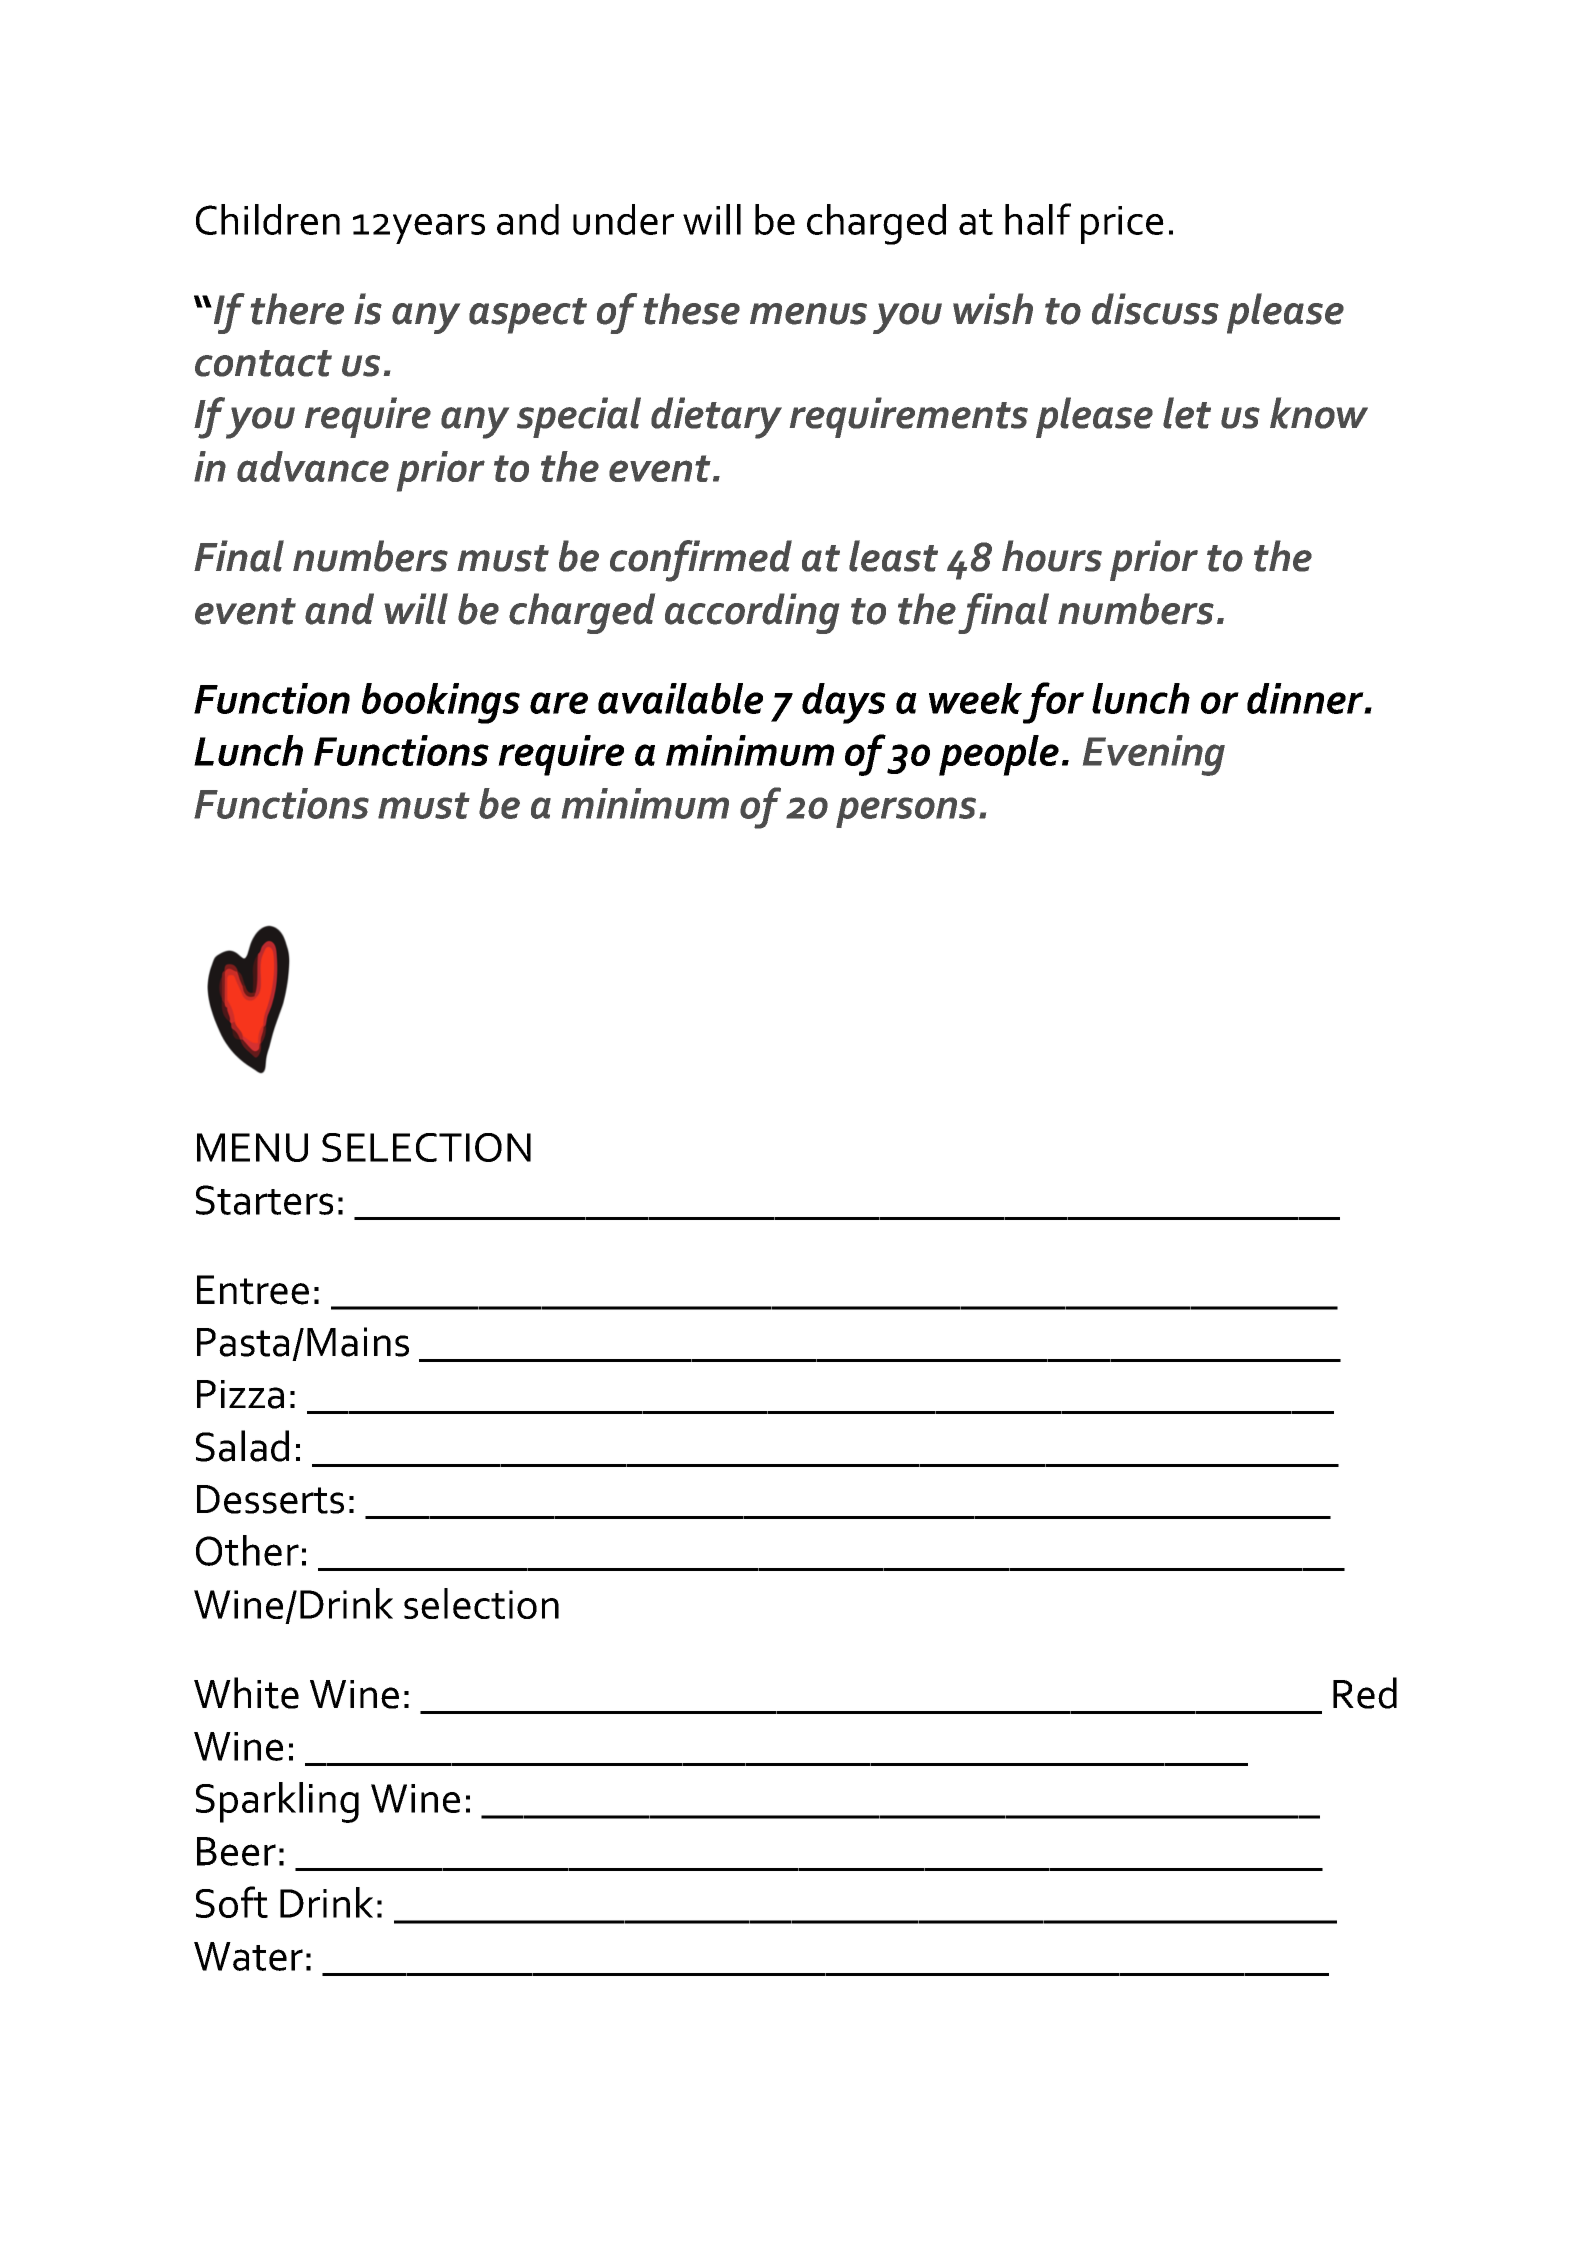 The height and width of the page is (2258, 1596). I want to click on Sparkling, so click(277, 1802).
